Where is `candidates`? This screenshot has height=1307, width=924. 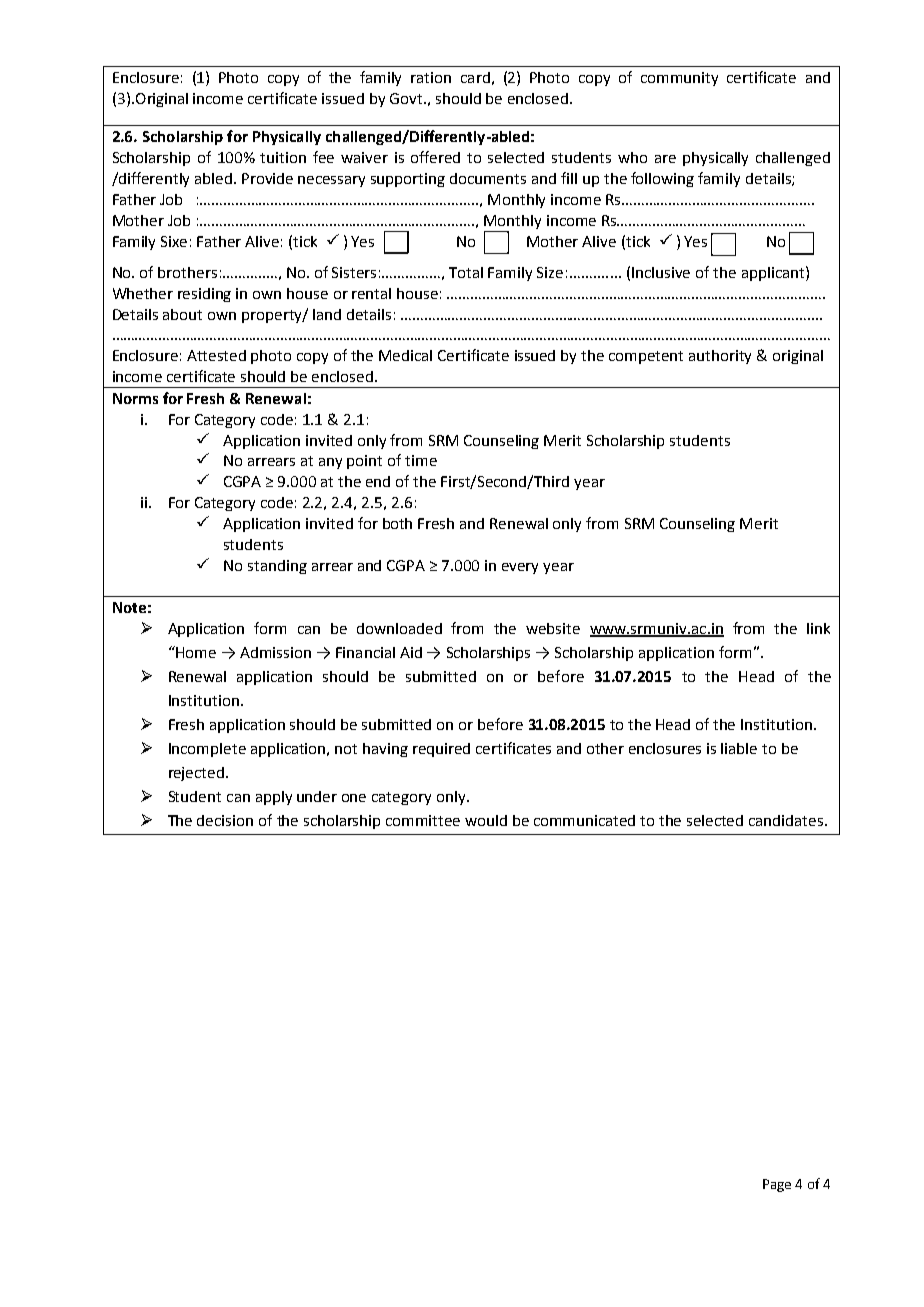 candidates is located at coordinates (787, 820).
